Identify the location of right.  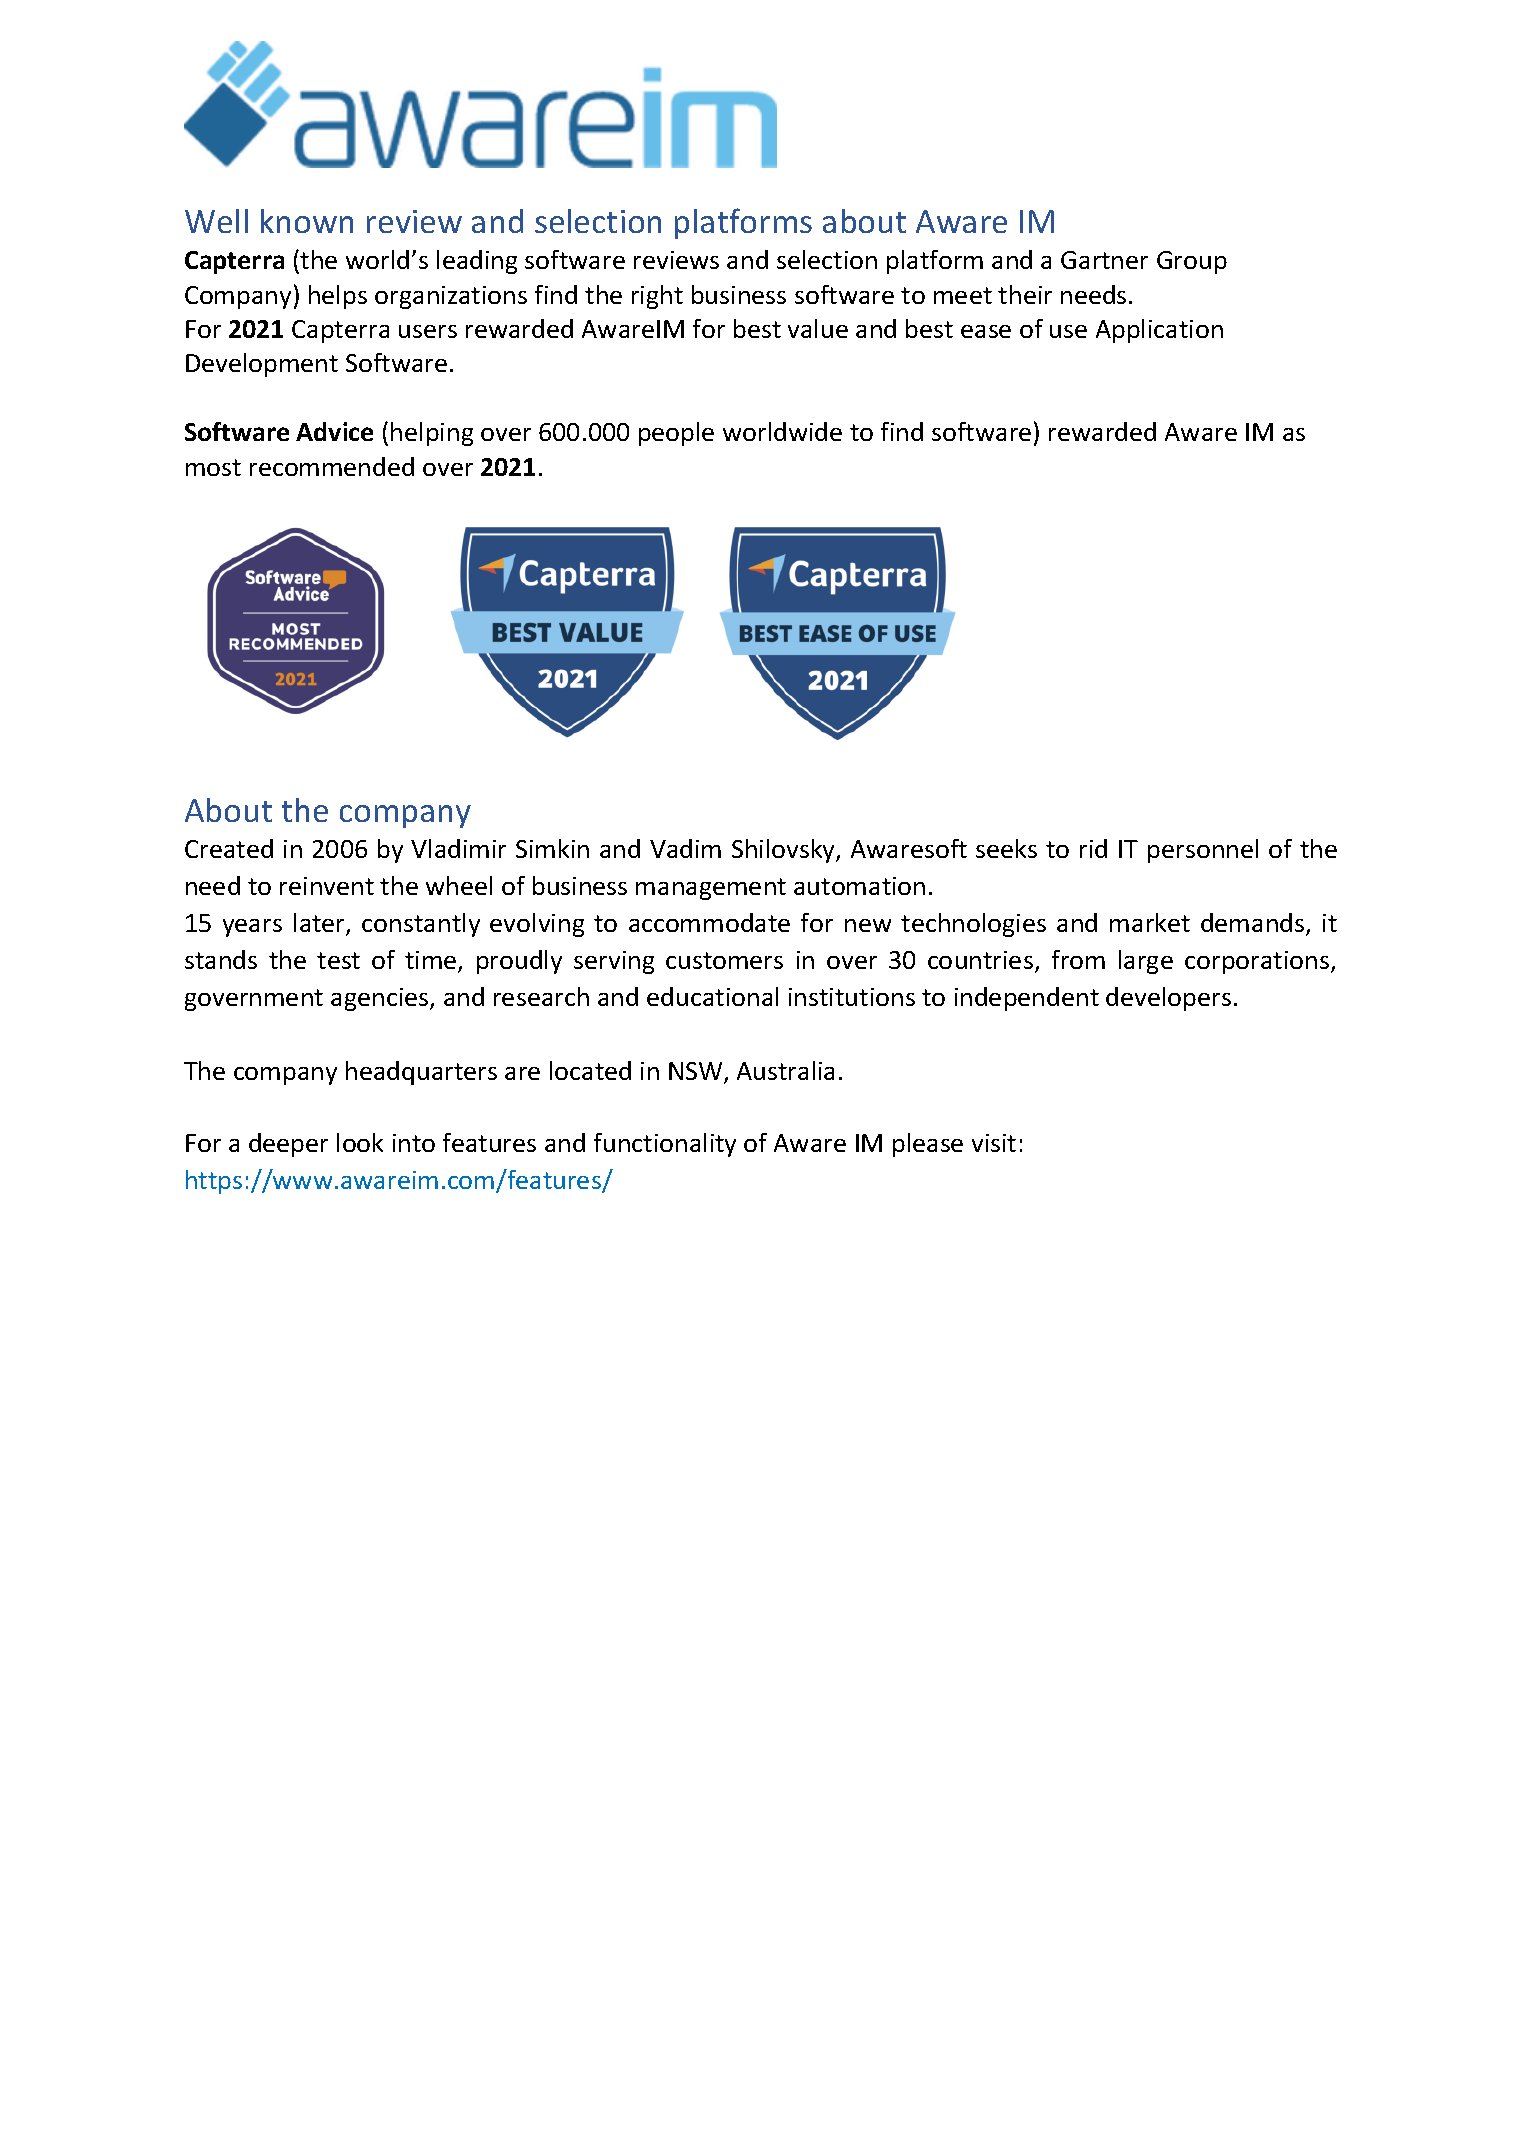
(657, 297).
